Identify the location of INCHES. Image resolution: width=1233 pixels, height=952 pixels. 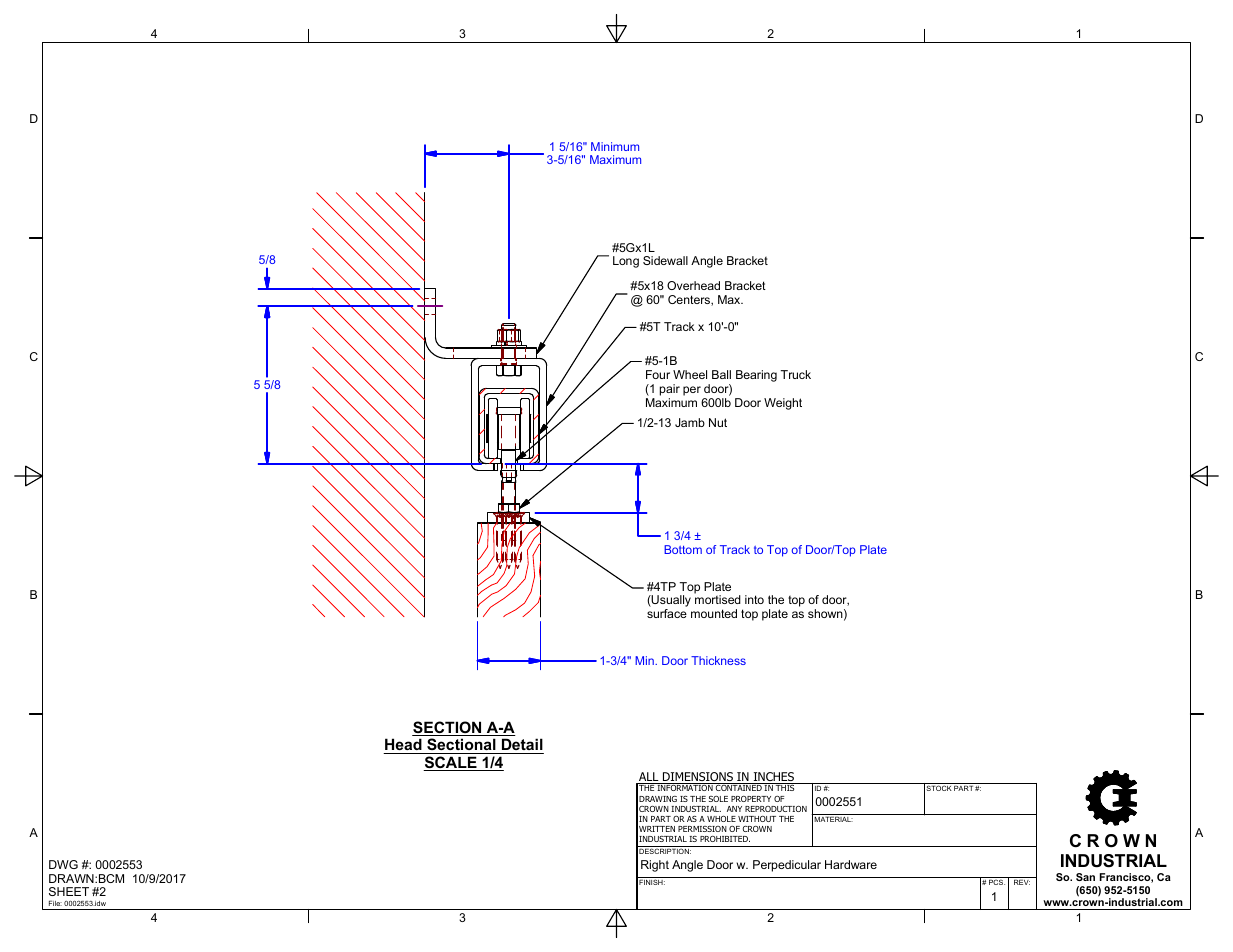
(774, 778).
